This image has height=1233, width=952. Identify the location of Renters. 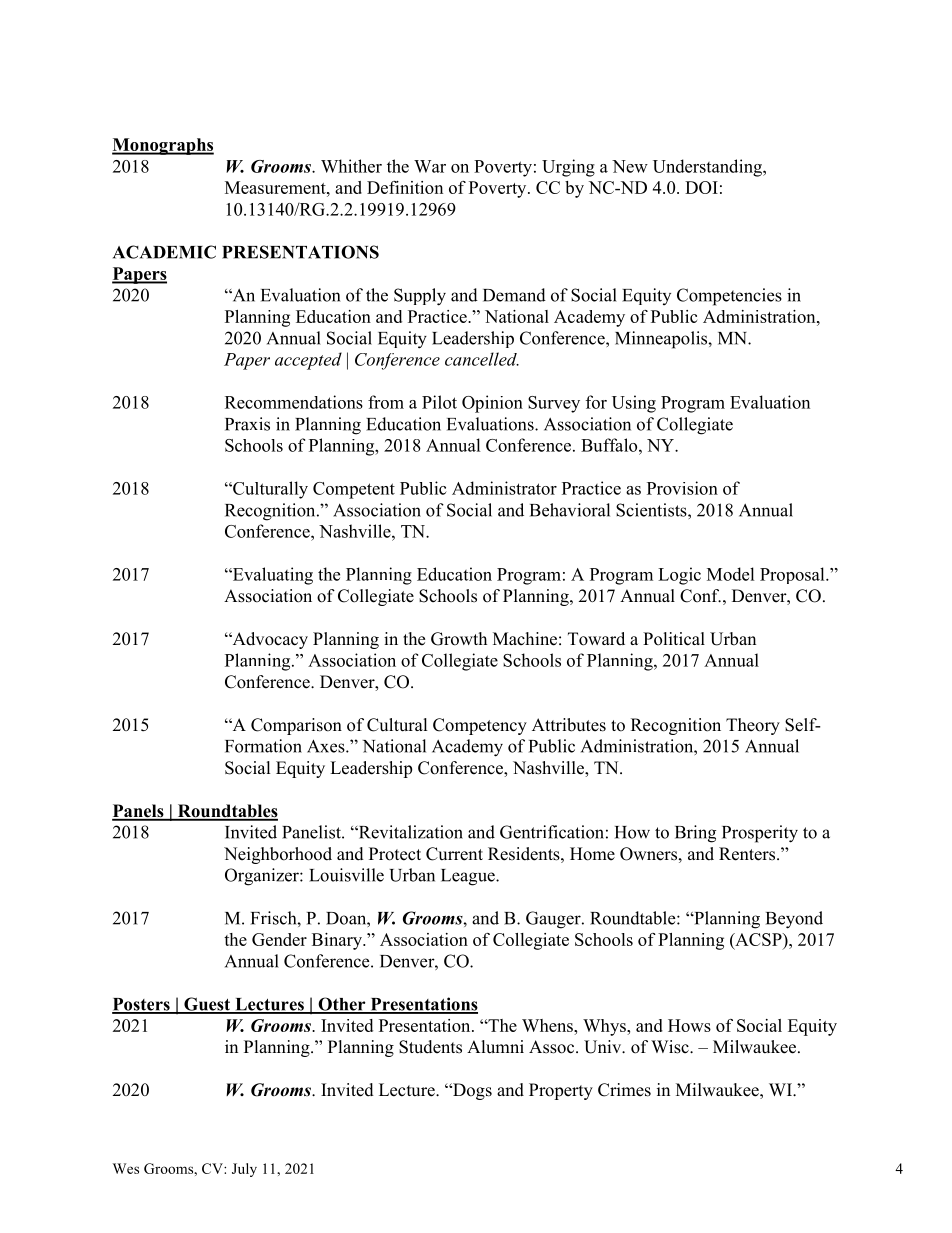
(748, 854).
